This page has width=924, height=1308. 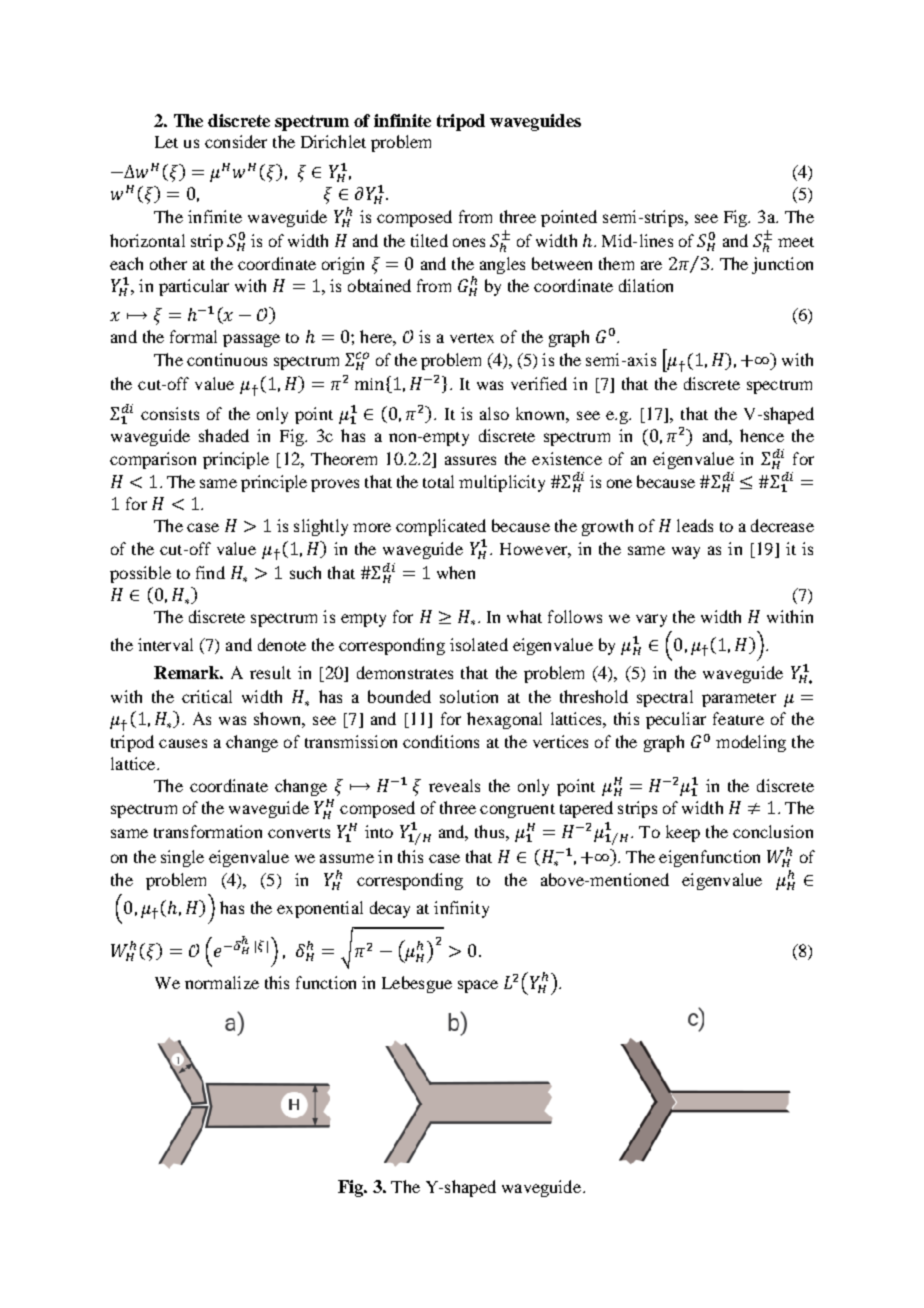 What do you see at coordinates (222, 982) in the page?
I see `normalize` at bounding box center [222, 982].
